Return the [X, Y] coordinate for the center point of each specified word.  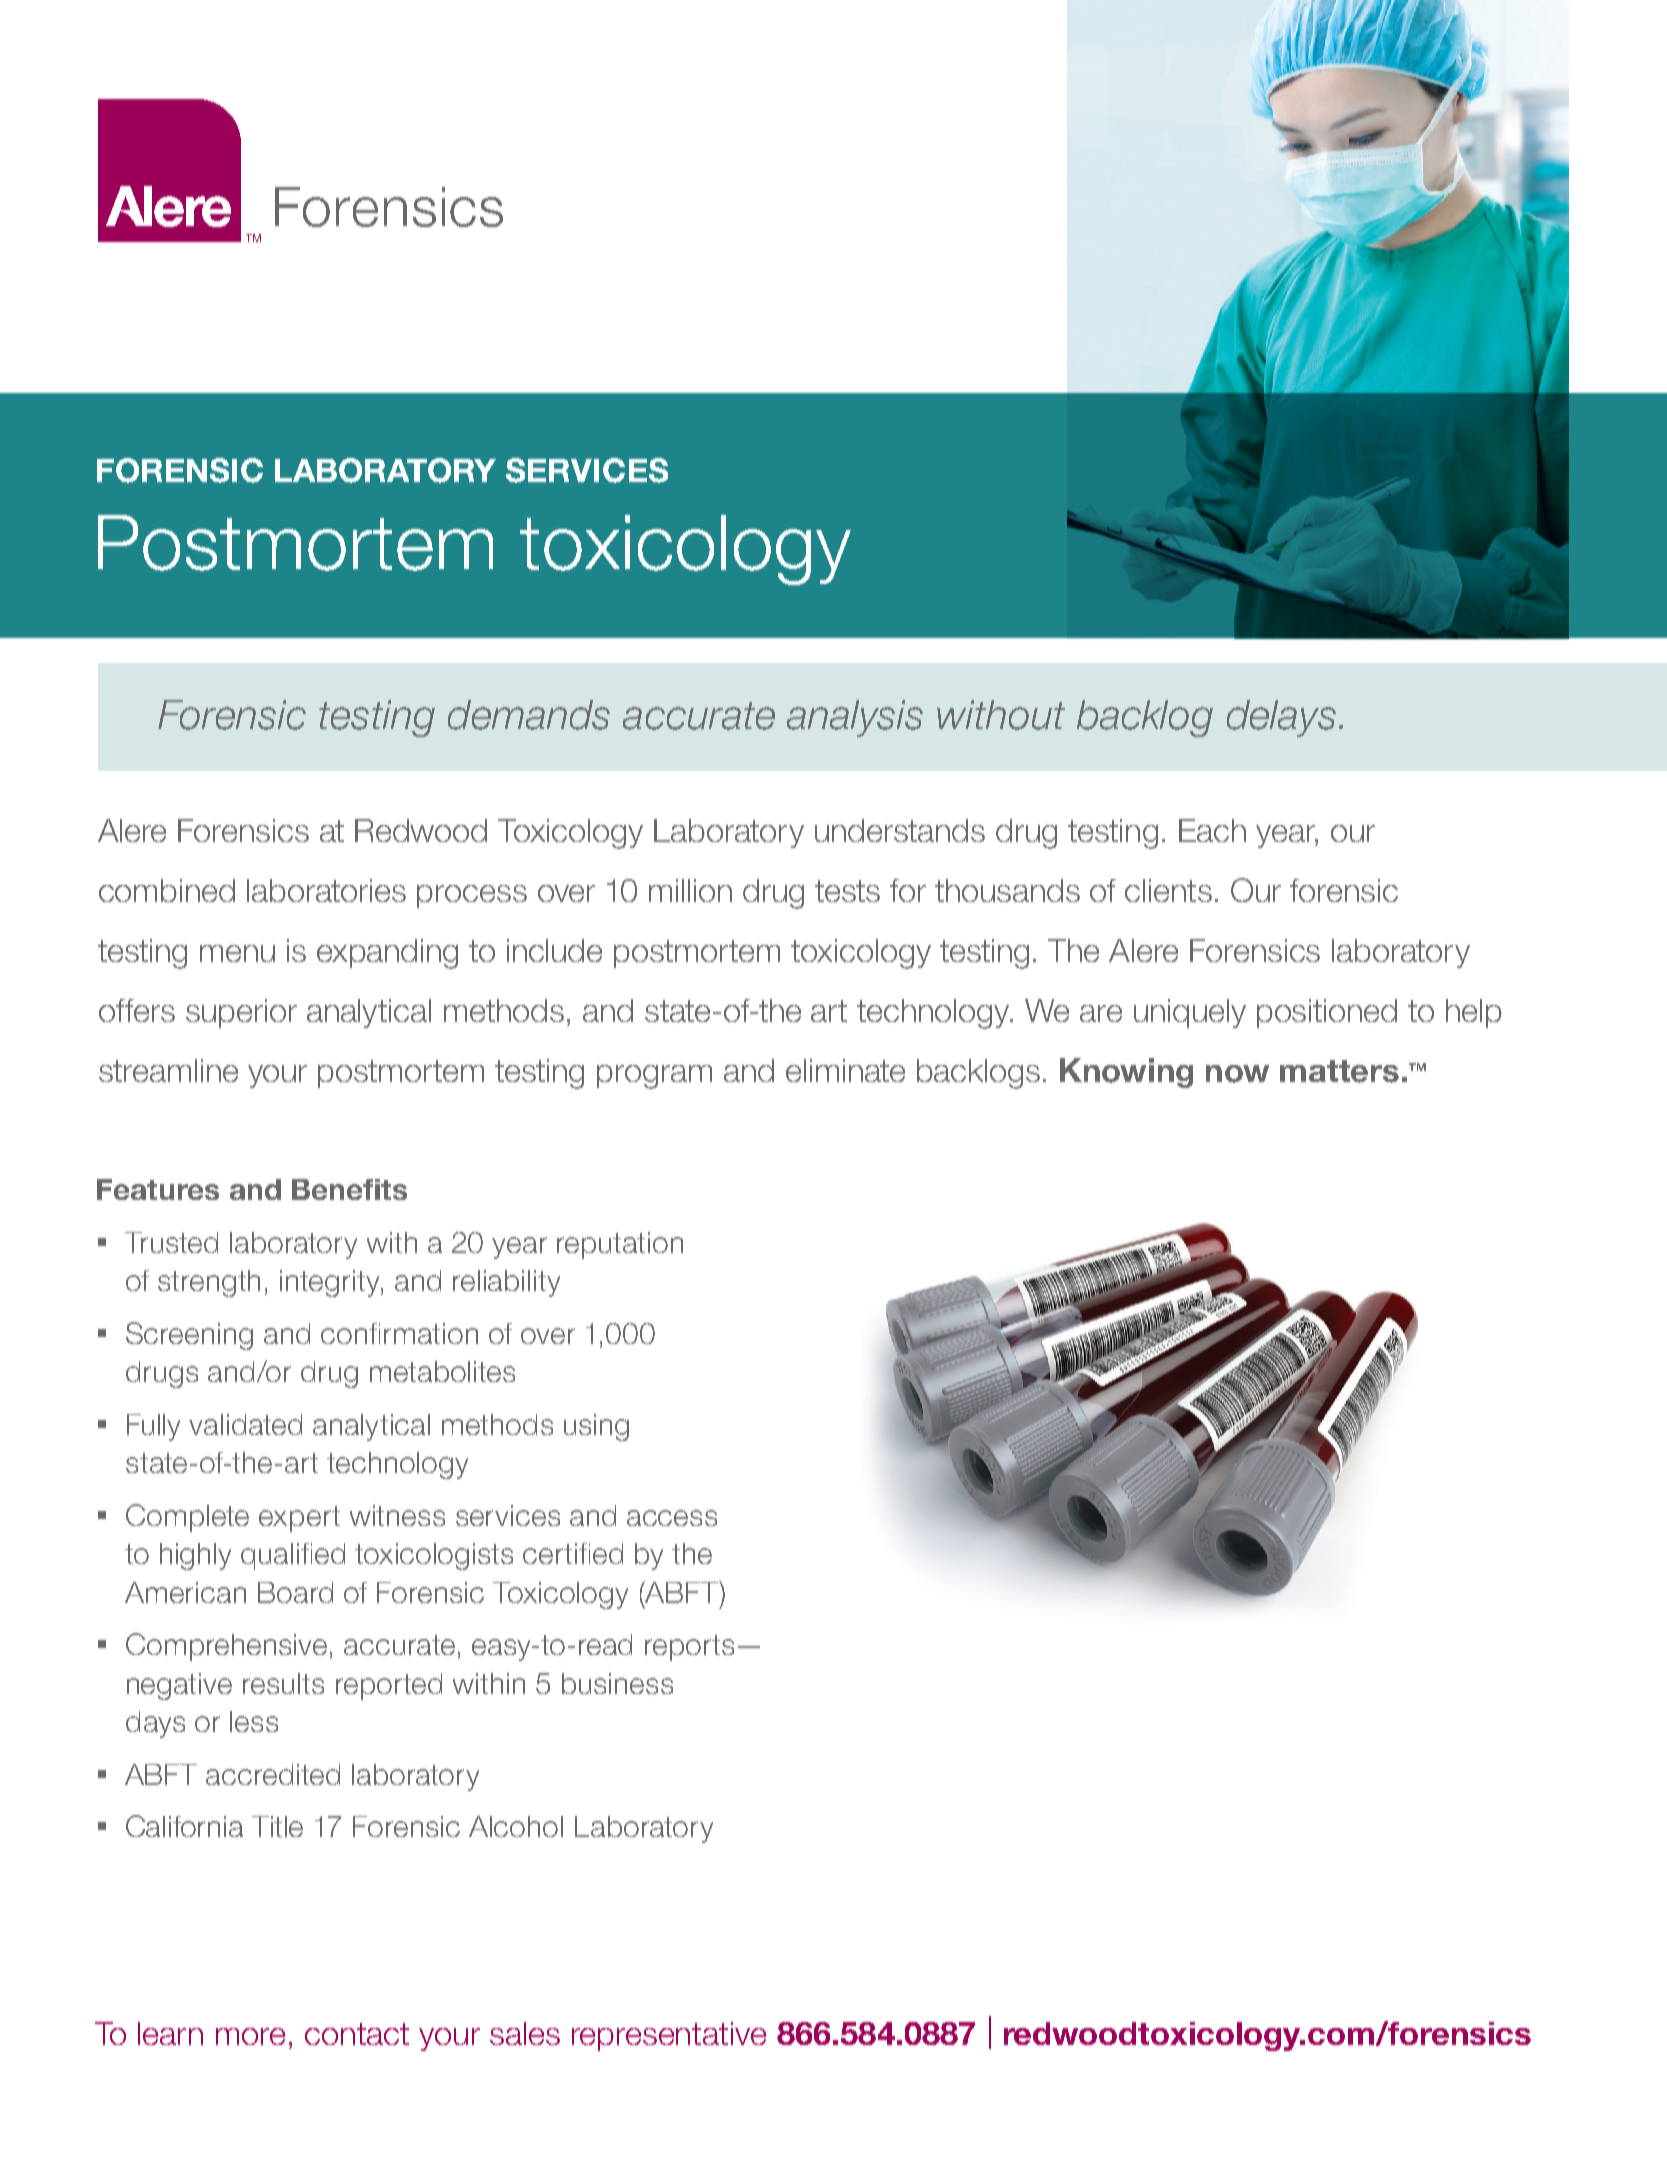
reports [689, 1648]
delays [1281, 718]
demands [529, 715]
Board [295, 1592]
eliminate [845, 1070]
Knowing [1126, 1073]
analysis [855, 718]
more [250, 2036]
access [672, 1518]
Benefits [349, 1189]
